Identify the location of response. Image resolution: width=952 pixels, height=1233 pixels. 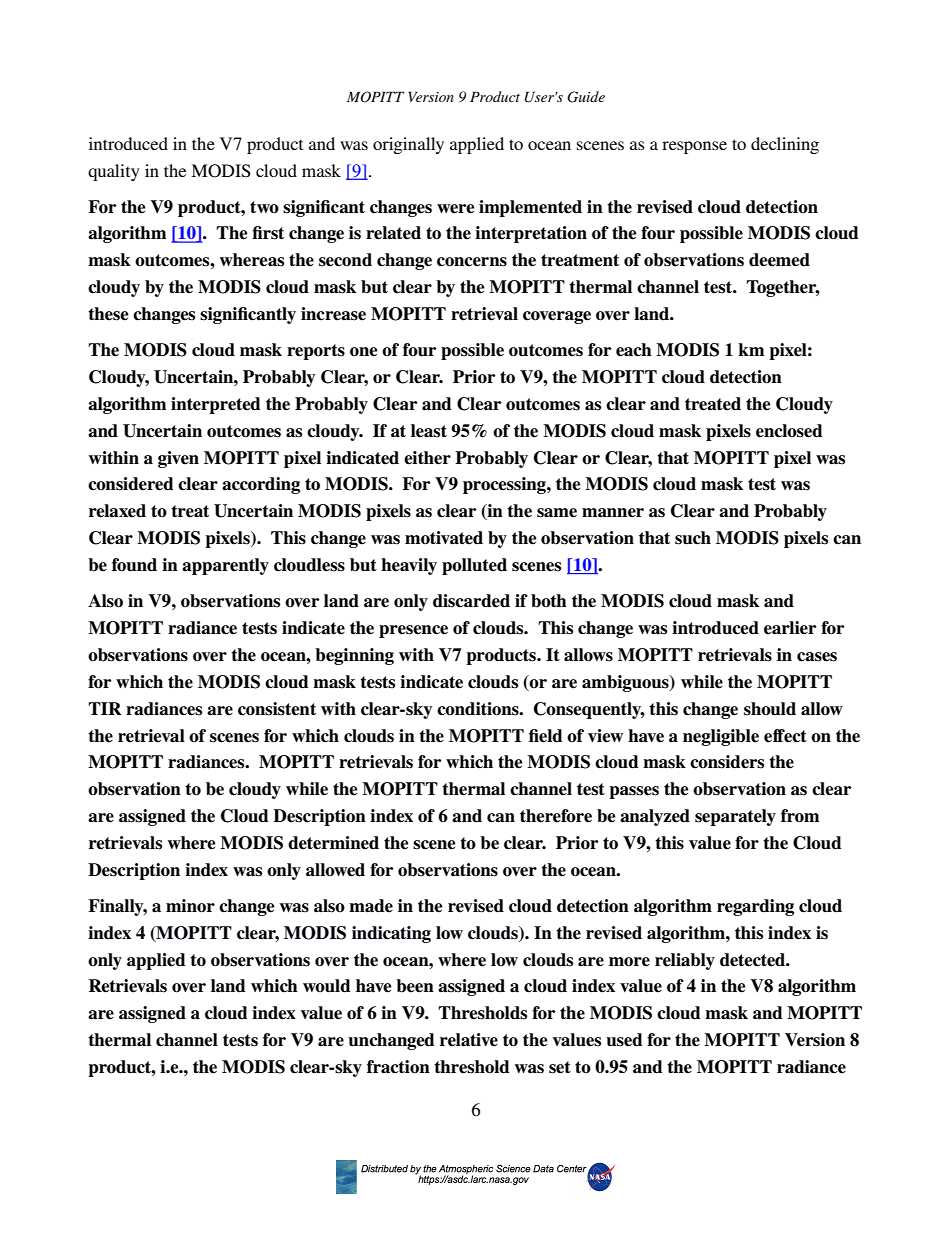
(694, 147).
